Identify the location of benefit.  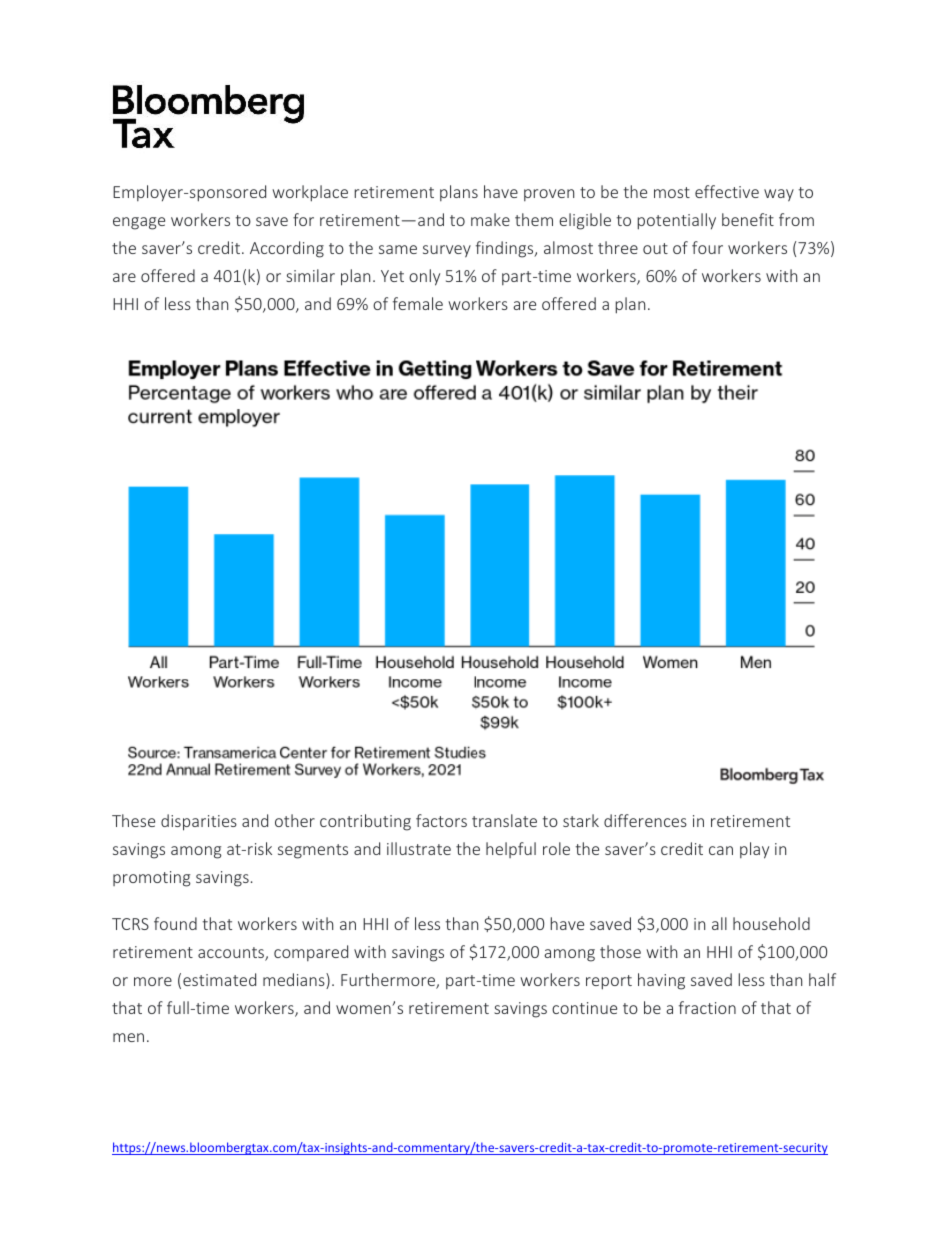
(748, 219).
